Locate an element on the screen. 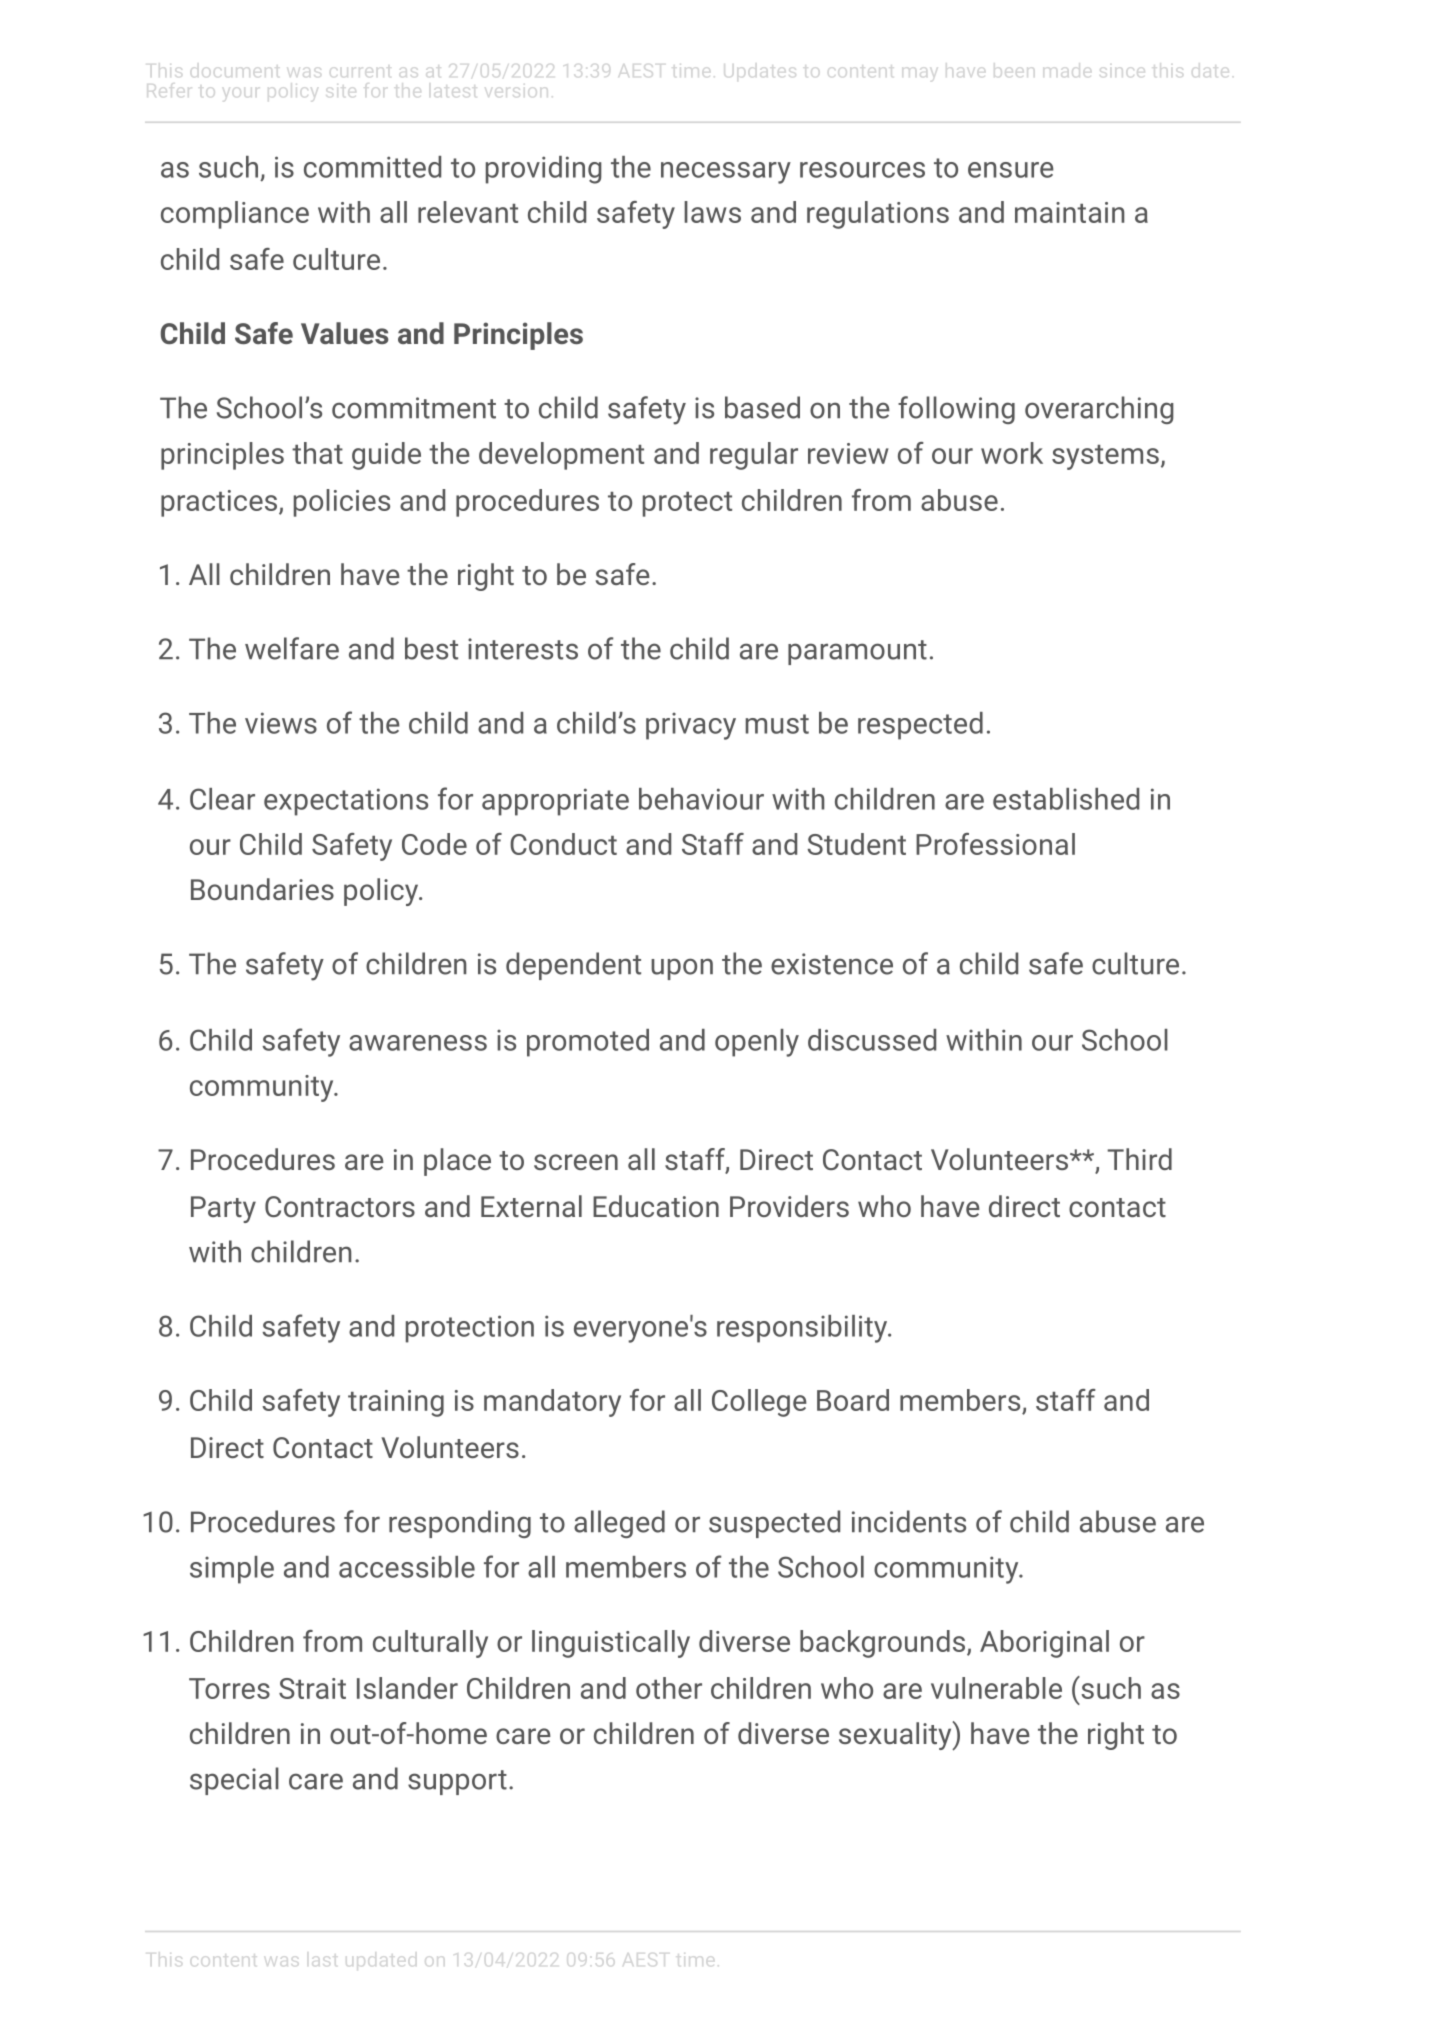  vulnerable is located at coordinates (996, 1688).
